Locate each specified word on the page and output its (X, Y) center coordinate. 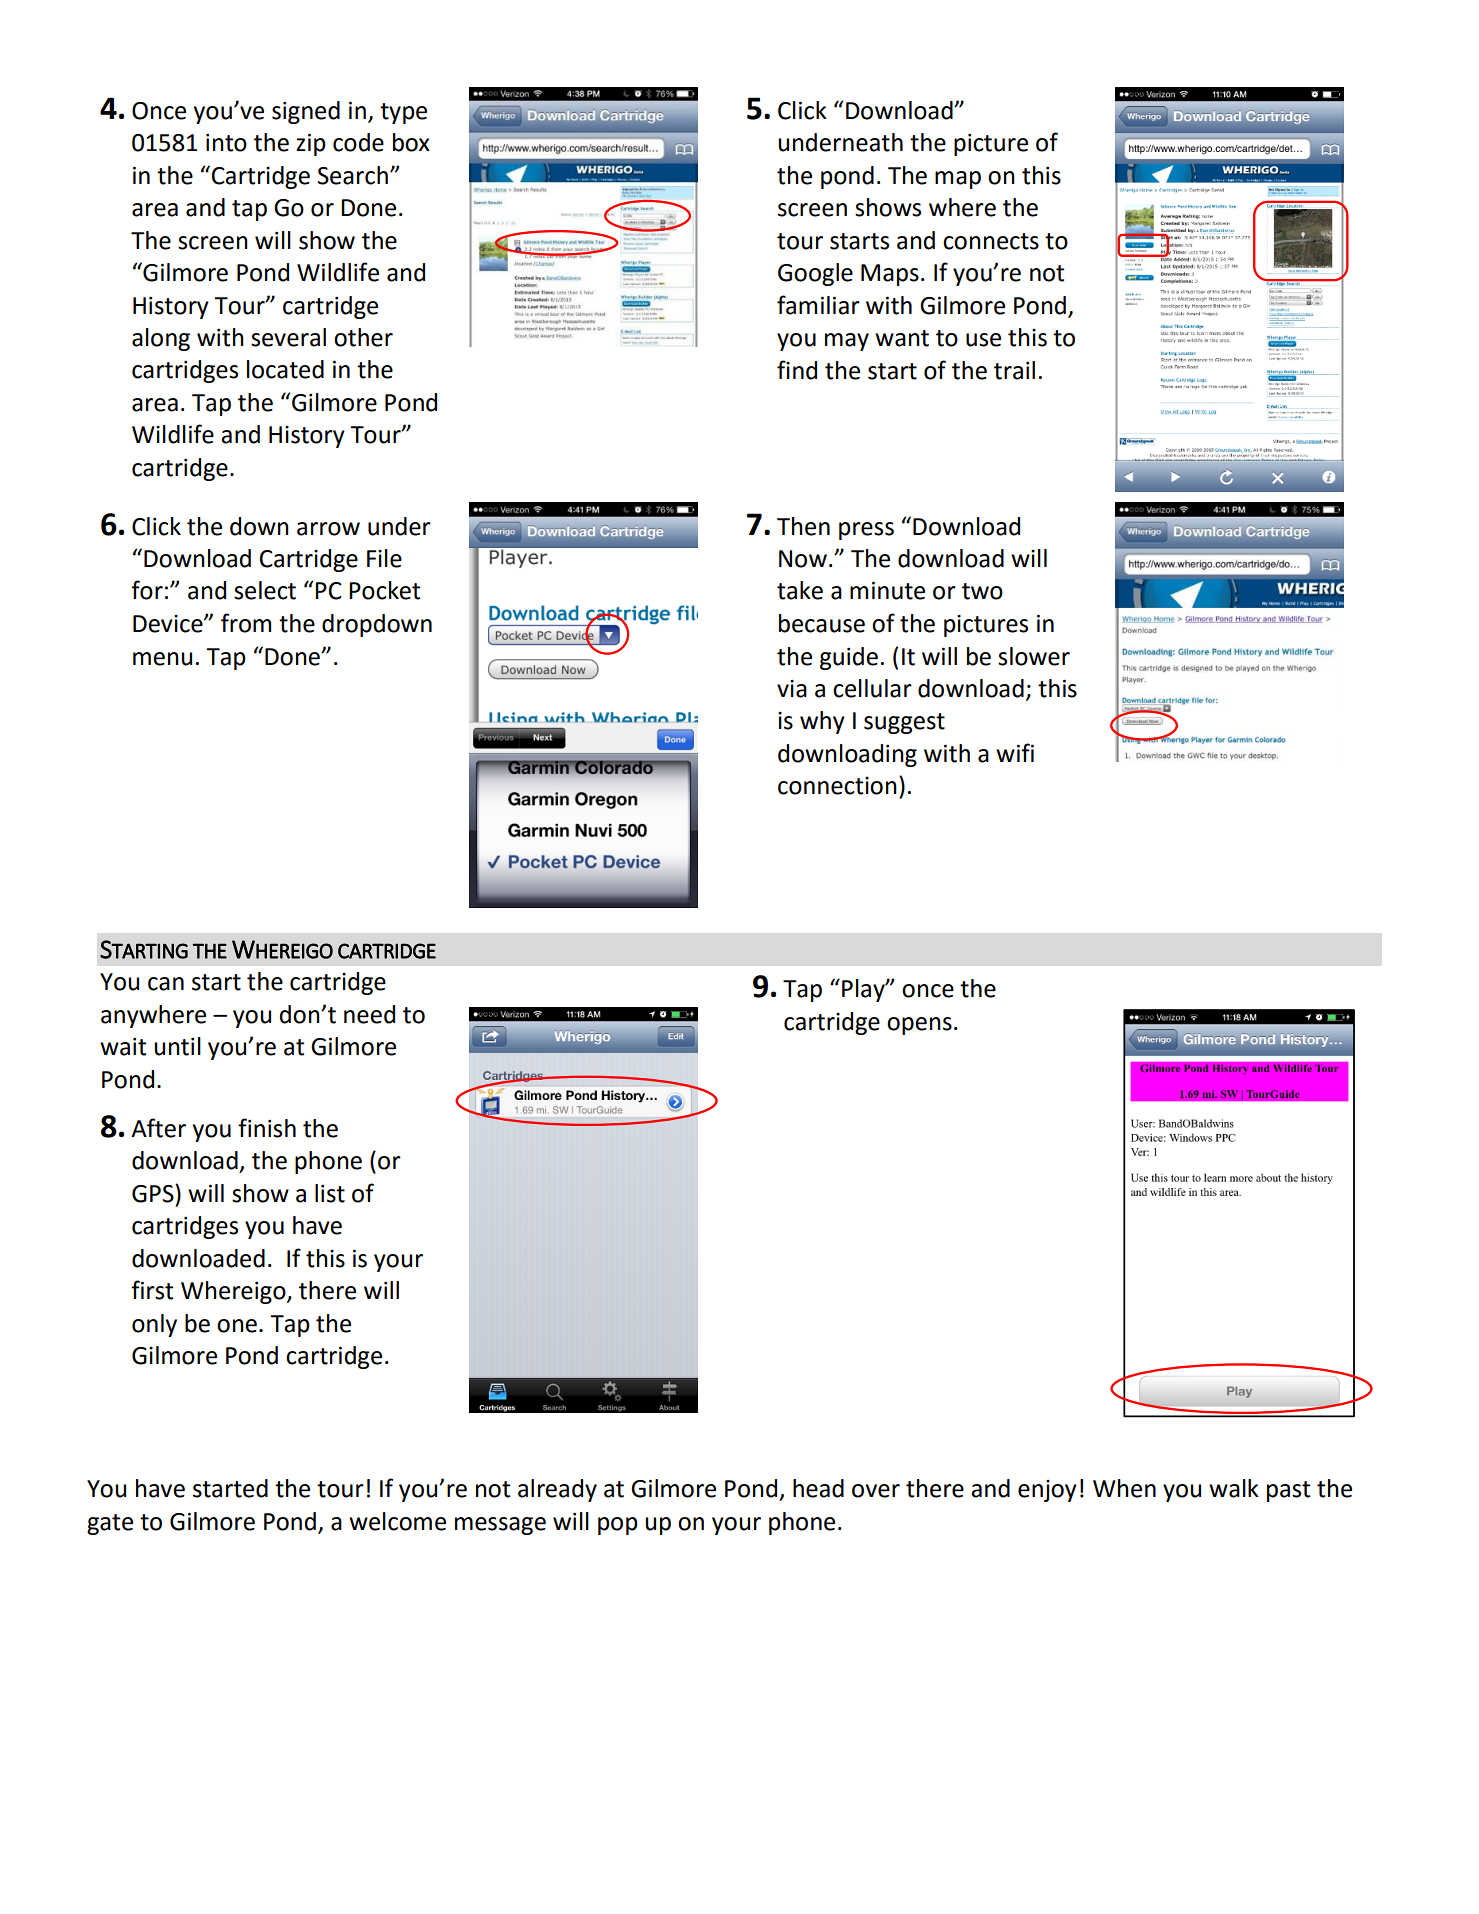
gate (110, 1524)
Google (815, 274)
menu (162, 659)
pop (618, 1526)
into (226, 143)
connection (837, 786)
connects (991, 241)
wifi (1015, 752)
